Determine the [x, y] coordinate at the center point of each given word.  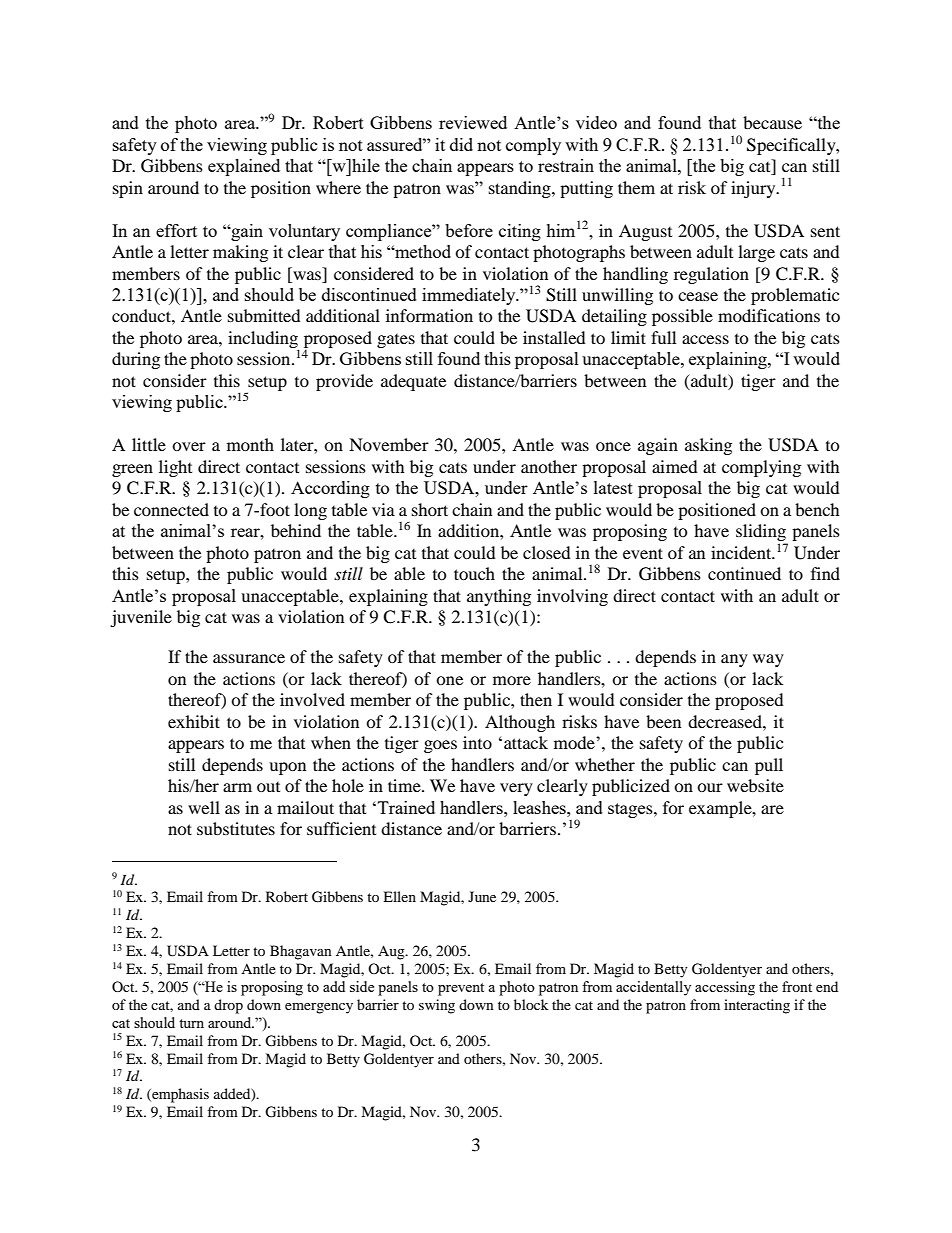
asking [708, 446]
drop [228, 1006]
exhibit [194, 721]
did [461, 144]
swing [437, 1006]
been [663, 721]
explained [244, 167]
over [189, 446]
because [772, 122]
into [477, 742]
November [389, 444]
